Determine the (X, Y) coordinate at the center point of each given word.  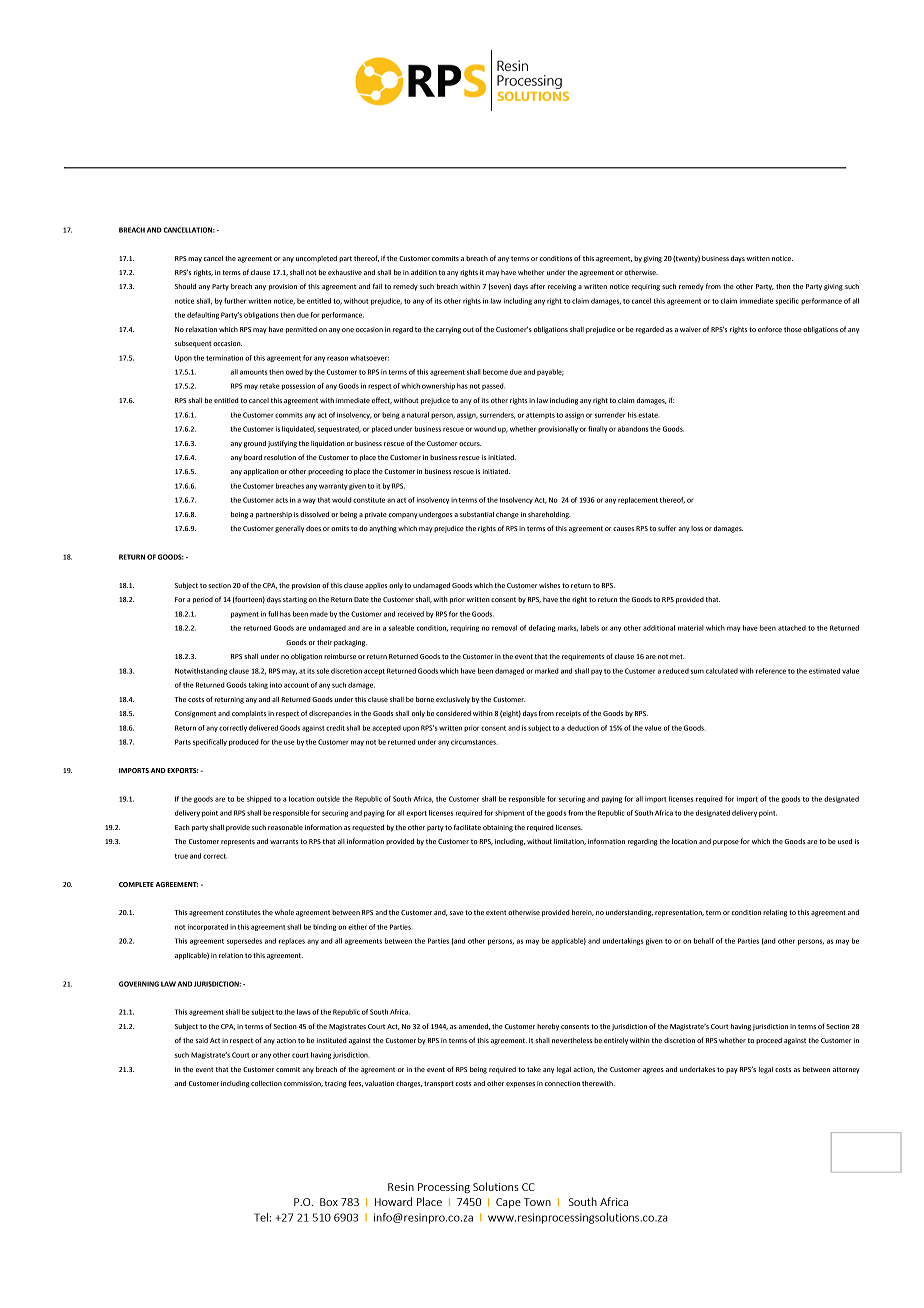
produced (244, 742)
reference (771, 671)
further (235, 301)
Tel (261, 1217)
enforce (770, 329)
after (537, 286)
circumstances (474, 742)
